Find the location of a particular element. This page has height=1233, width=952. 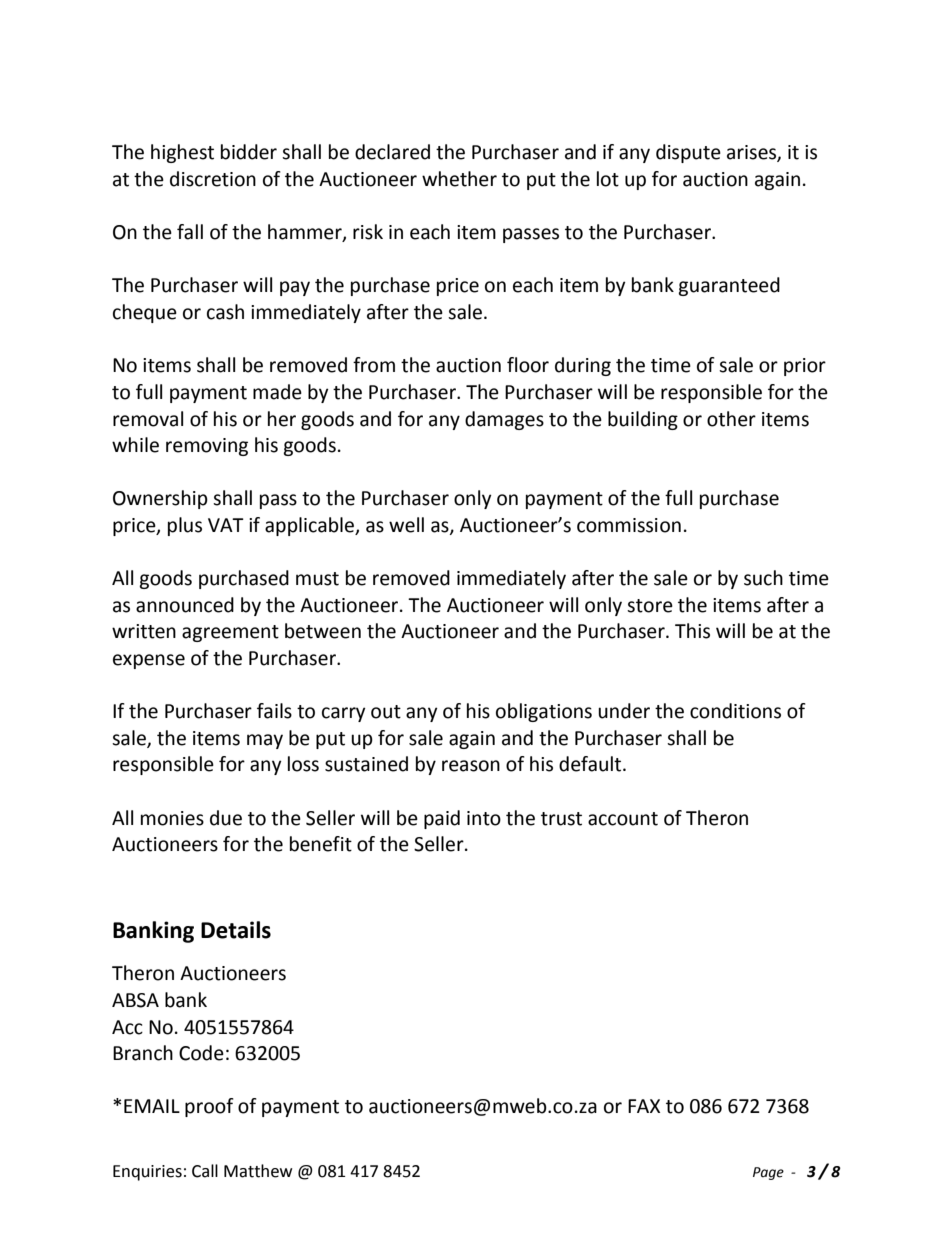

whether is located at coordinates (459, 179).
